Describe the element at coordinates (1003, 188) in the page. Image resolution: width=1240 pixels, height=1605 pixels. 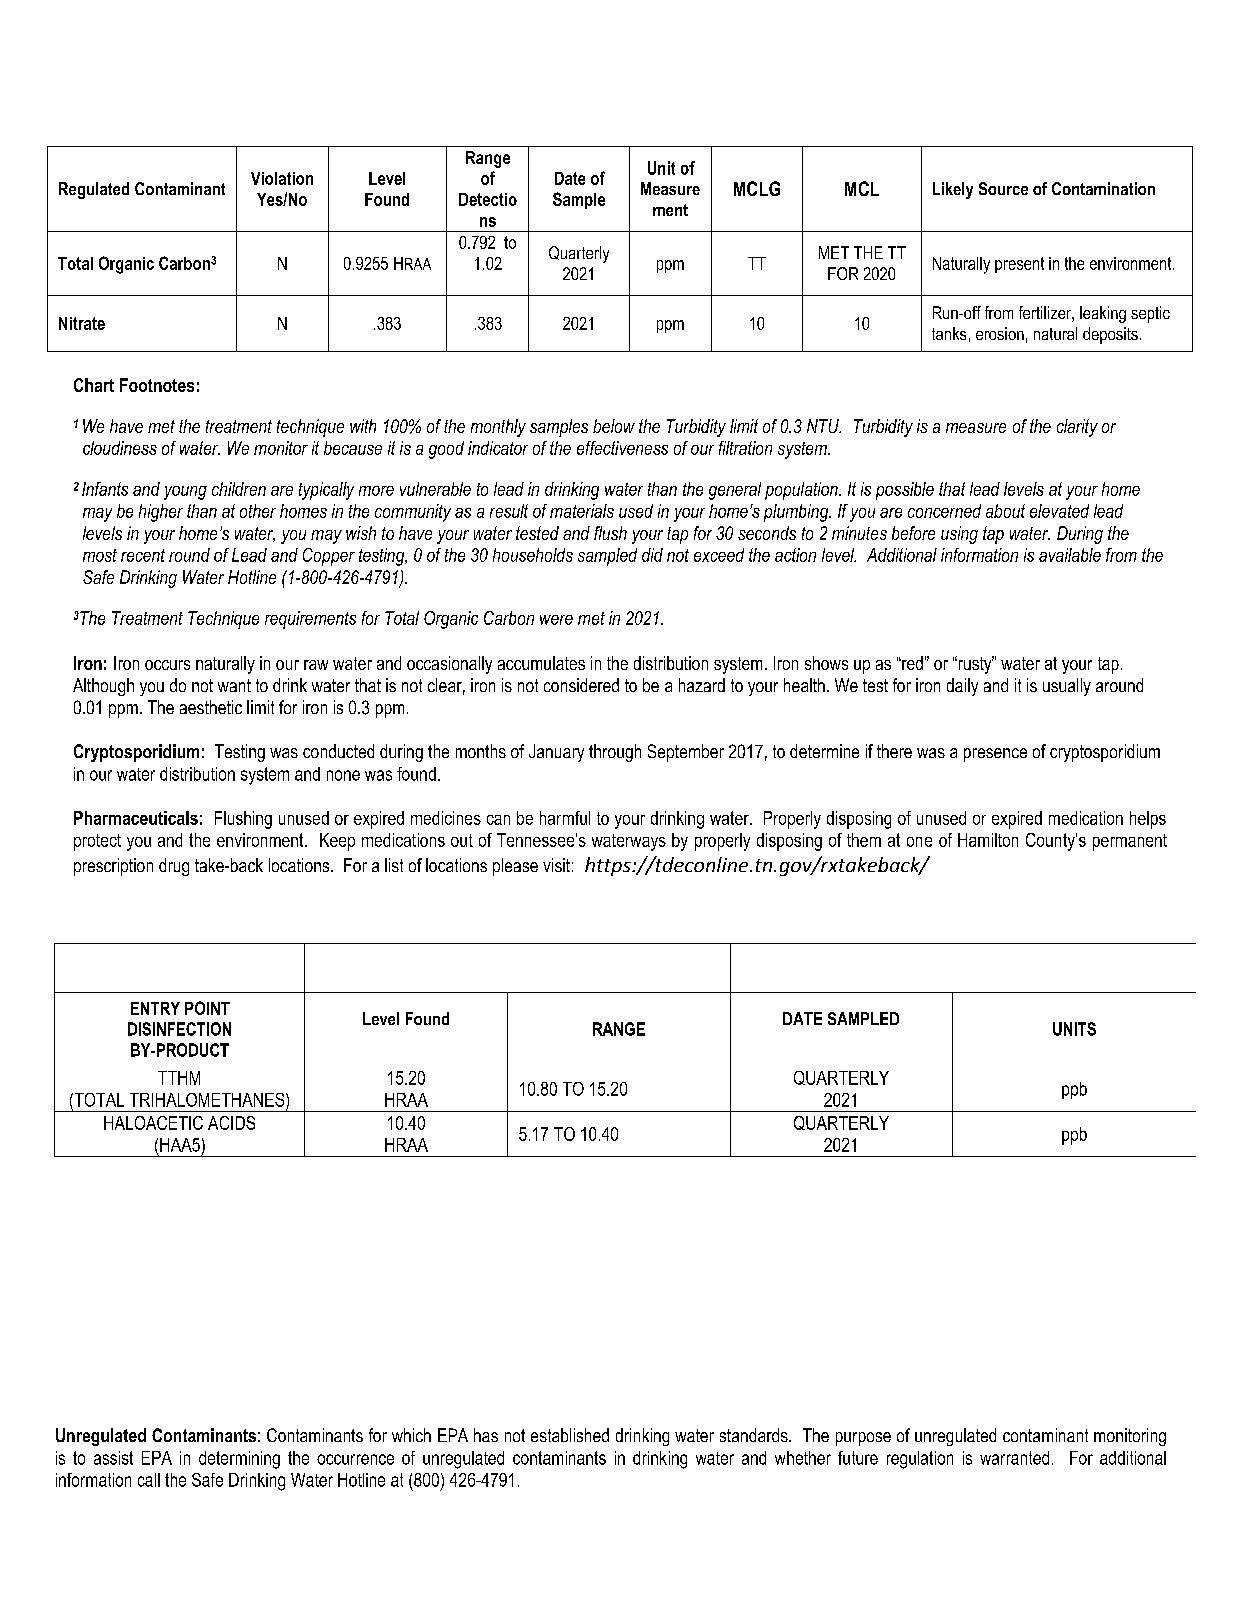
I see `Source` at that location.
